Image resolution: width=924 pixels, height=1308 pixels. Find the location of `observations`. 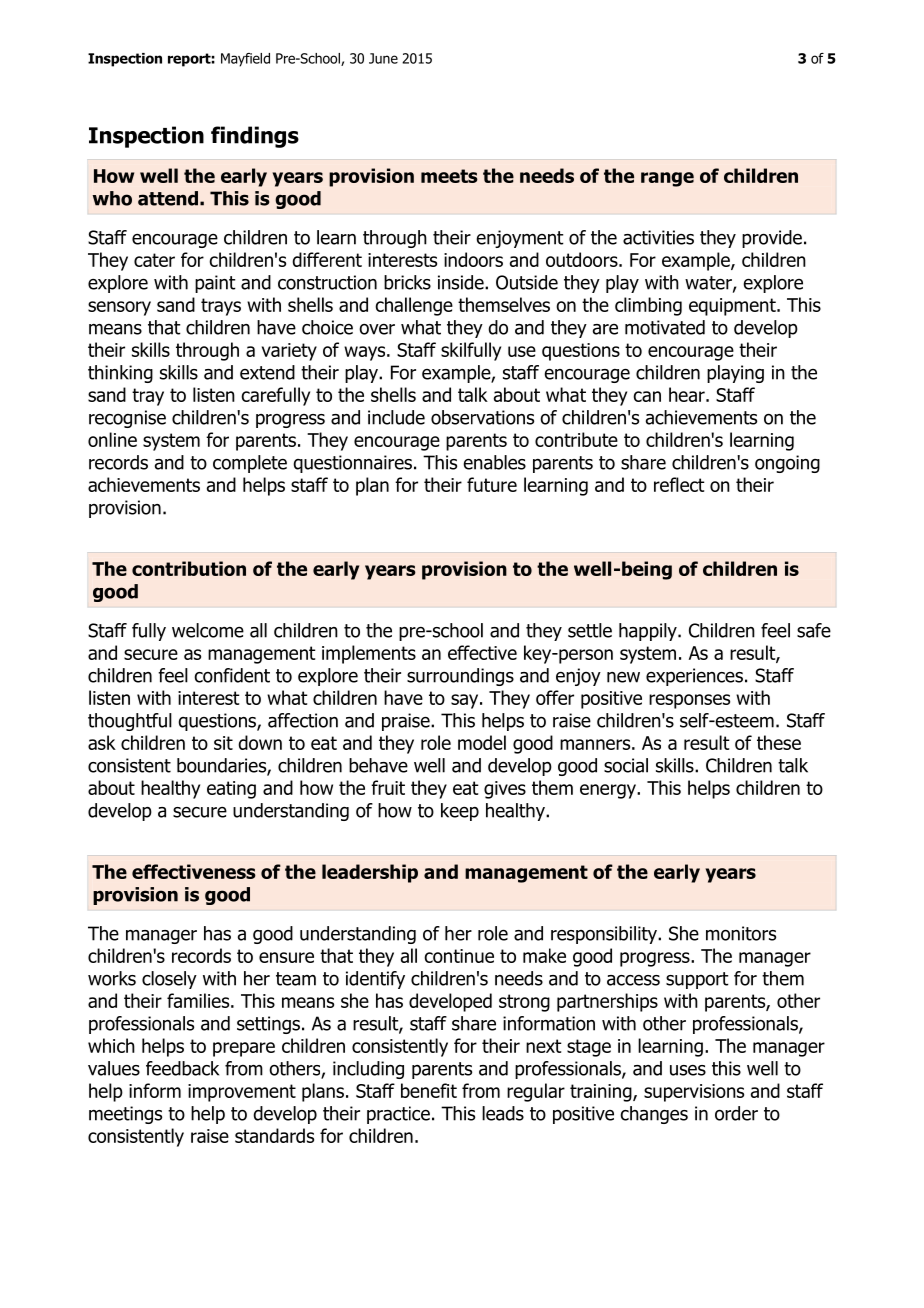

observations is located at coordinates (482, 417).
